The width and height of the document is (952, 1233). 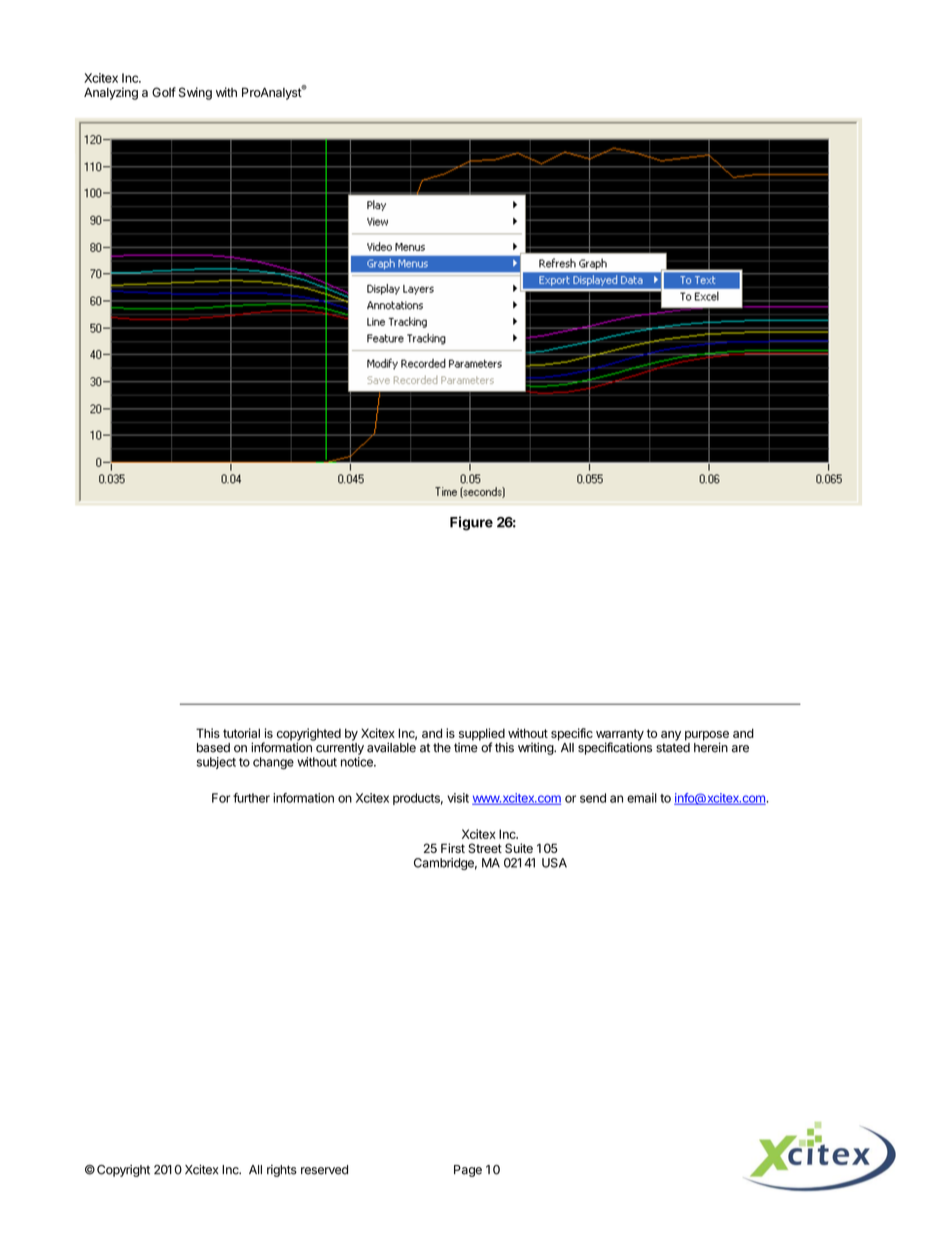 What do you see at coordinates (671, 736) in the document?
I see `any` at bounding box center [671, 736].
